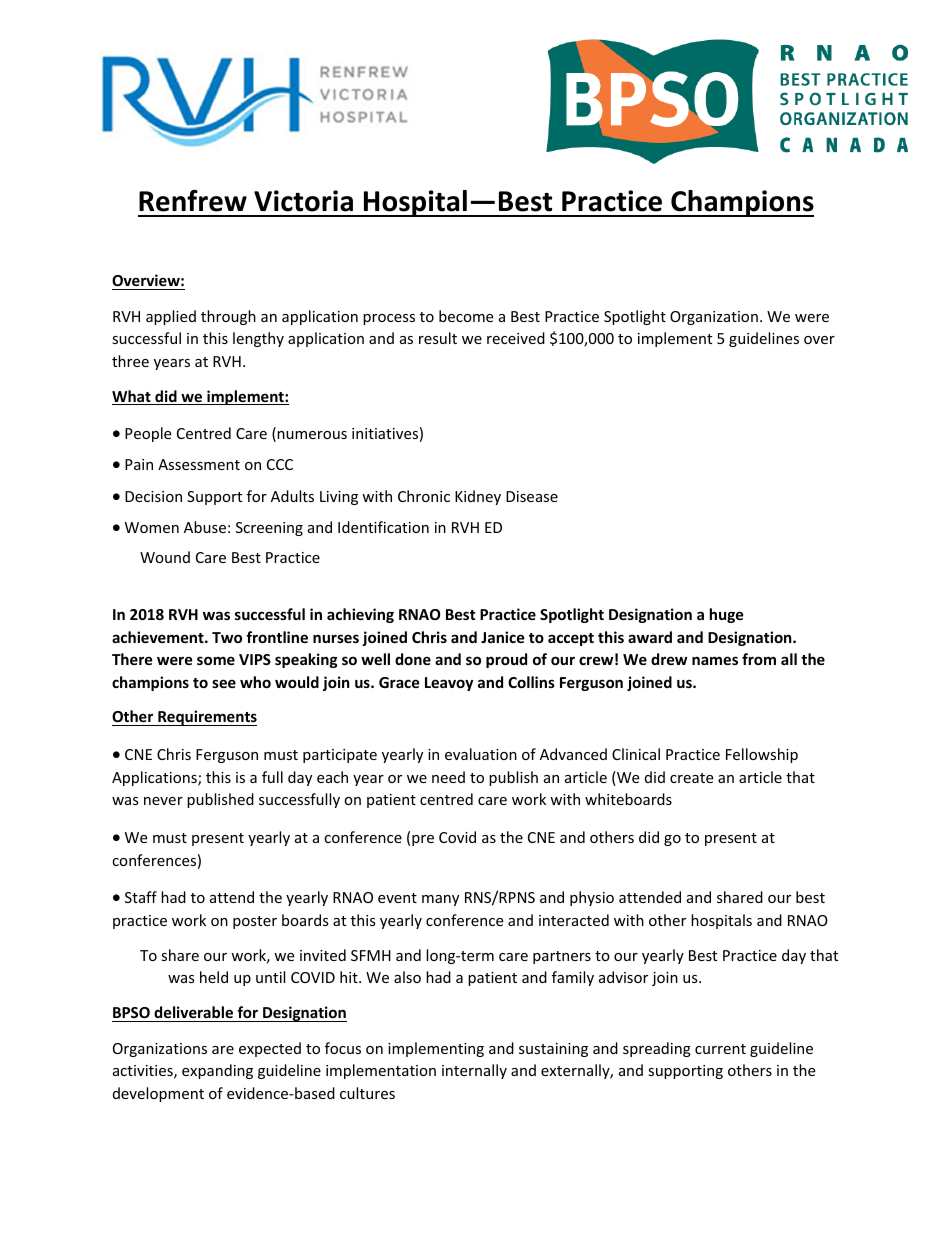 This page has width=952, height=1233. Describe the element at coordinates (516, 338) in the page. I see `received` at that location.
